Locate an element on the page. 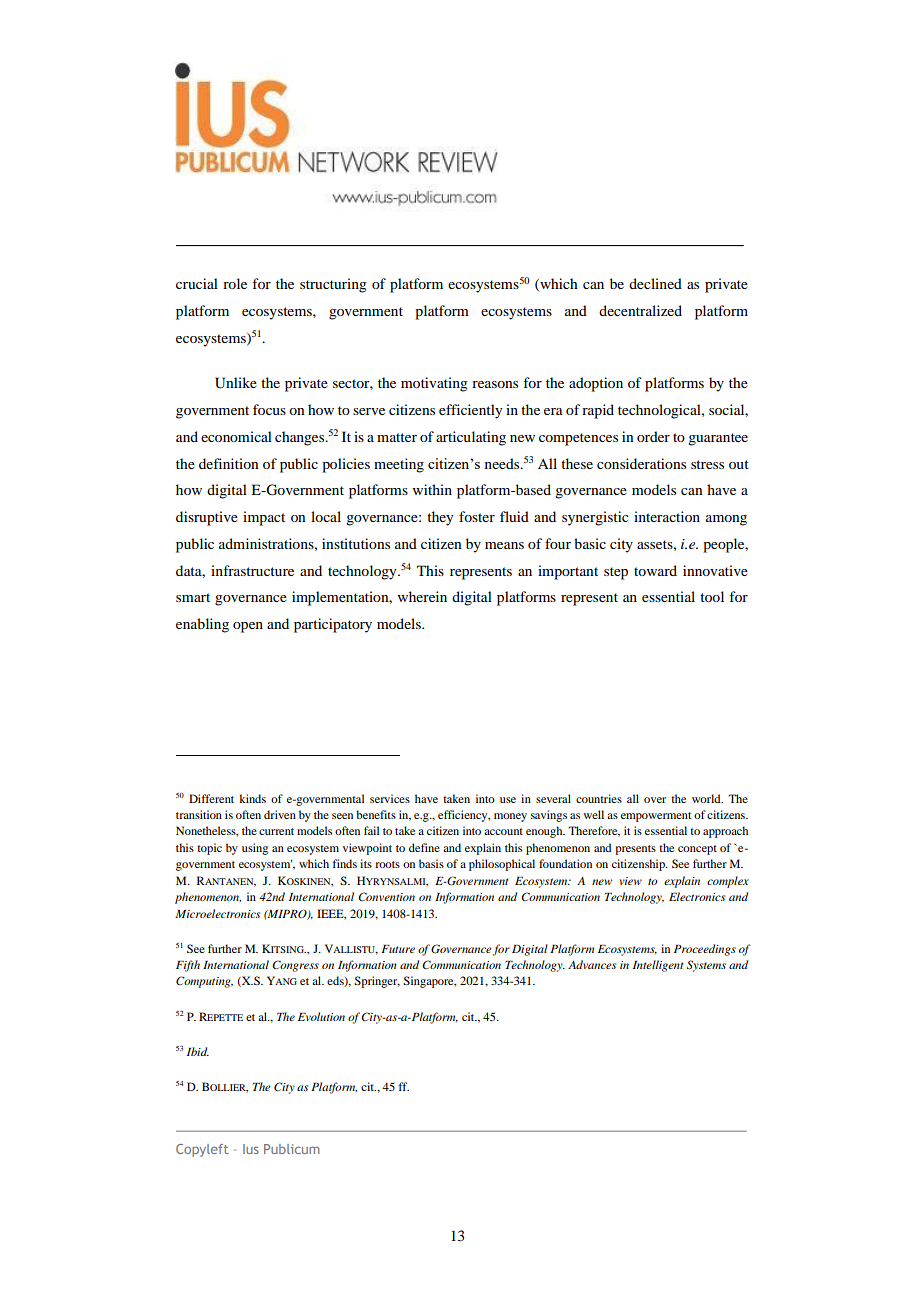 The image size is (924, 1307). infrastructure is located at coordinates (252, 570).
